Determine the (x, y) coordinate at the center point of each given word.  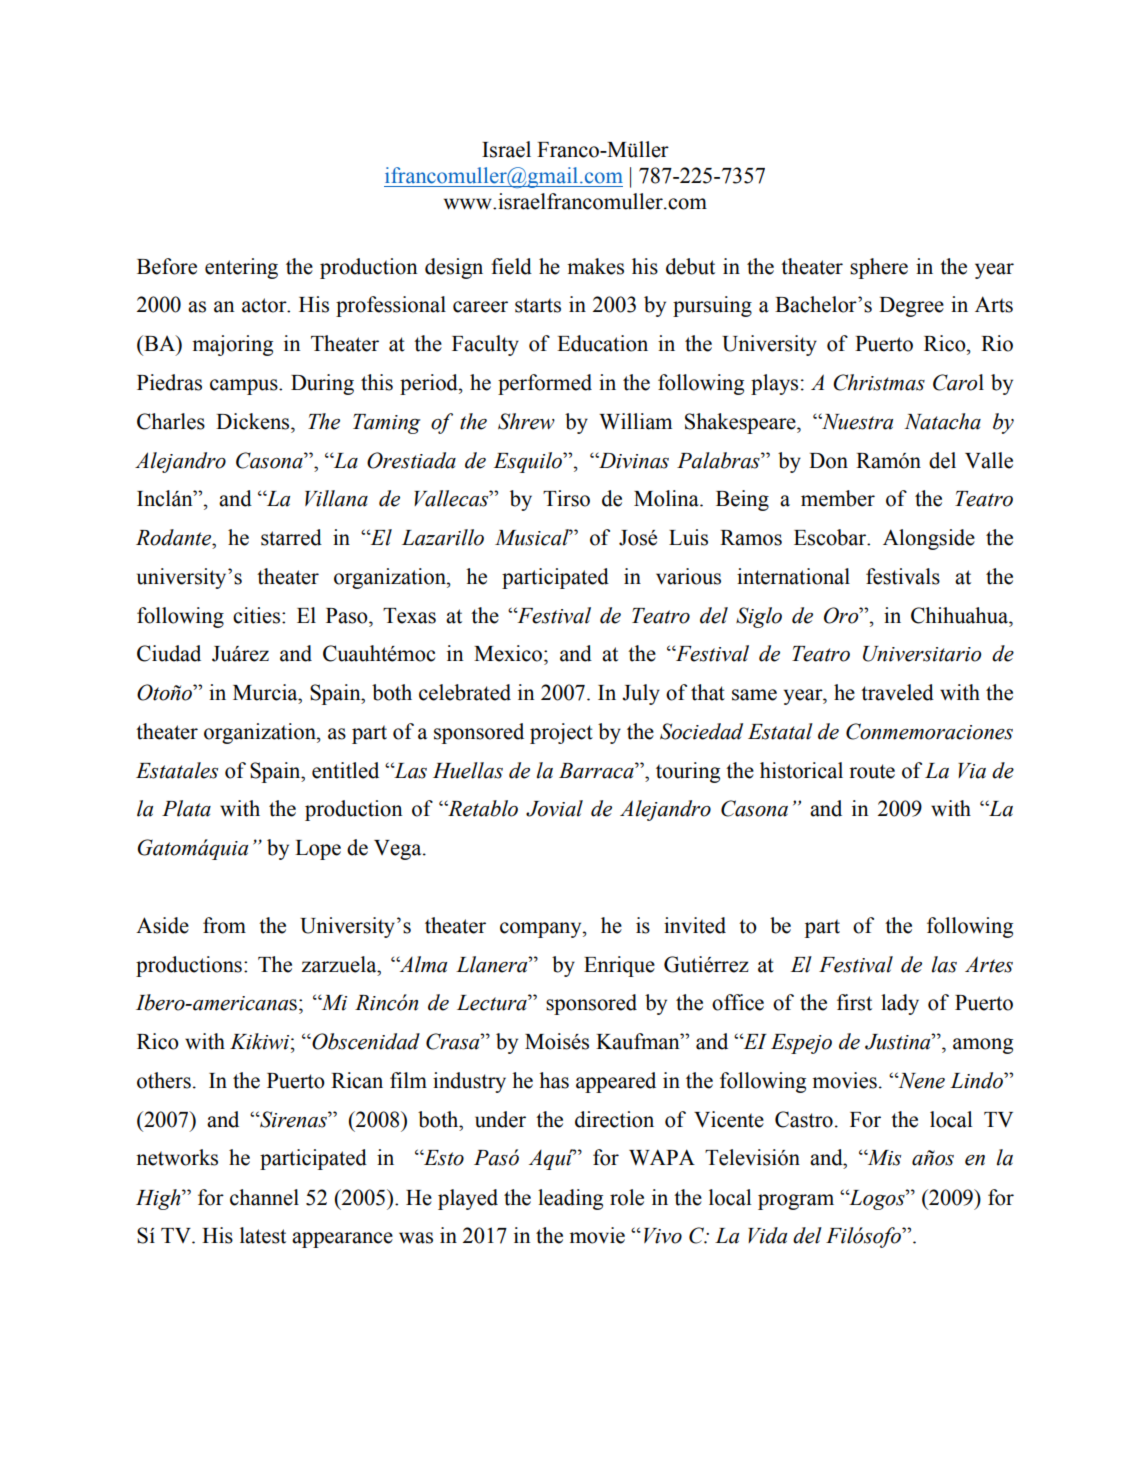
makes (595, 266)
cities (256, 615)
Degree (911, 307)
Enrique (619, 966)
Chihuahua (960, 615)
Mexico (508, 653)
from (224, 925)
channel (264, 1197)
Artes (989, 964)
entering (241, 268)
